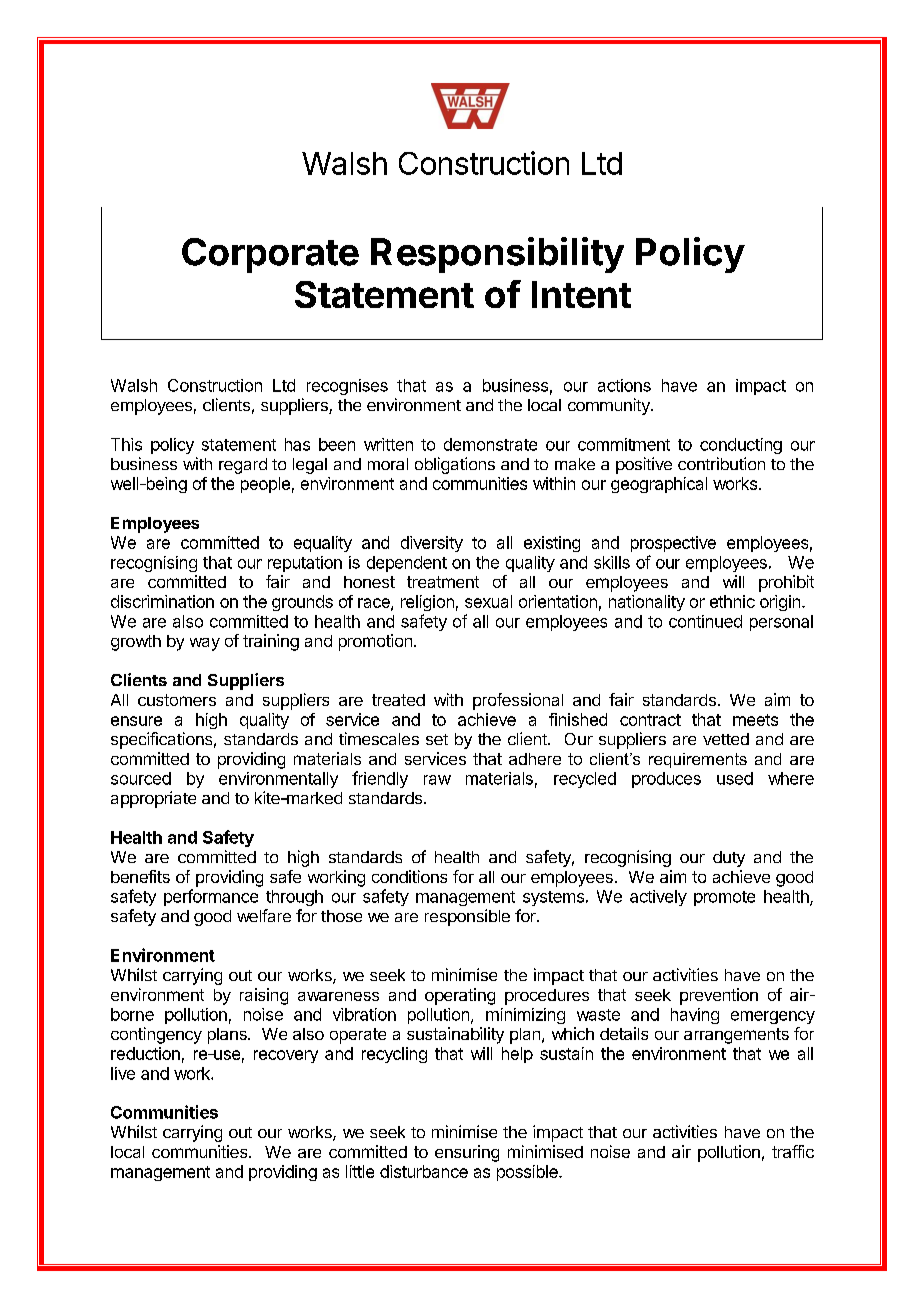 This screenshot has width=924, height=1308. I want to click on regard, so click(243, 466).
